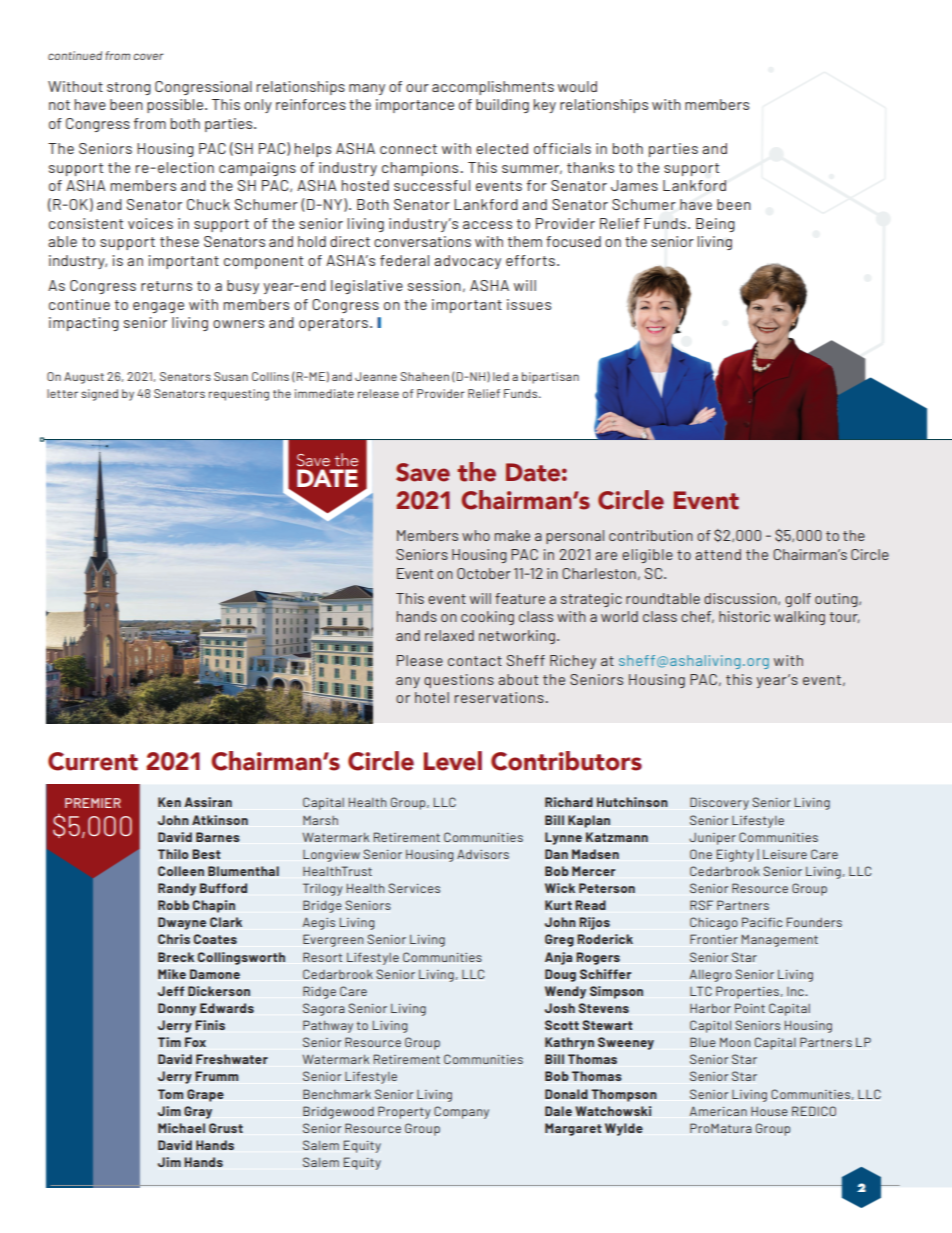 Image resolution: width=952 pixels, height=1233 pixels. Describe the element at coordinates (718, 554) in the page. I see `attend` at that location.
